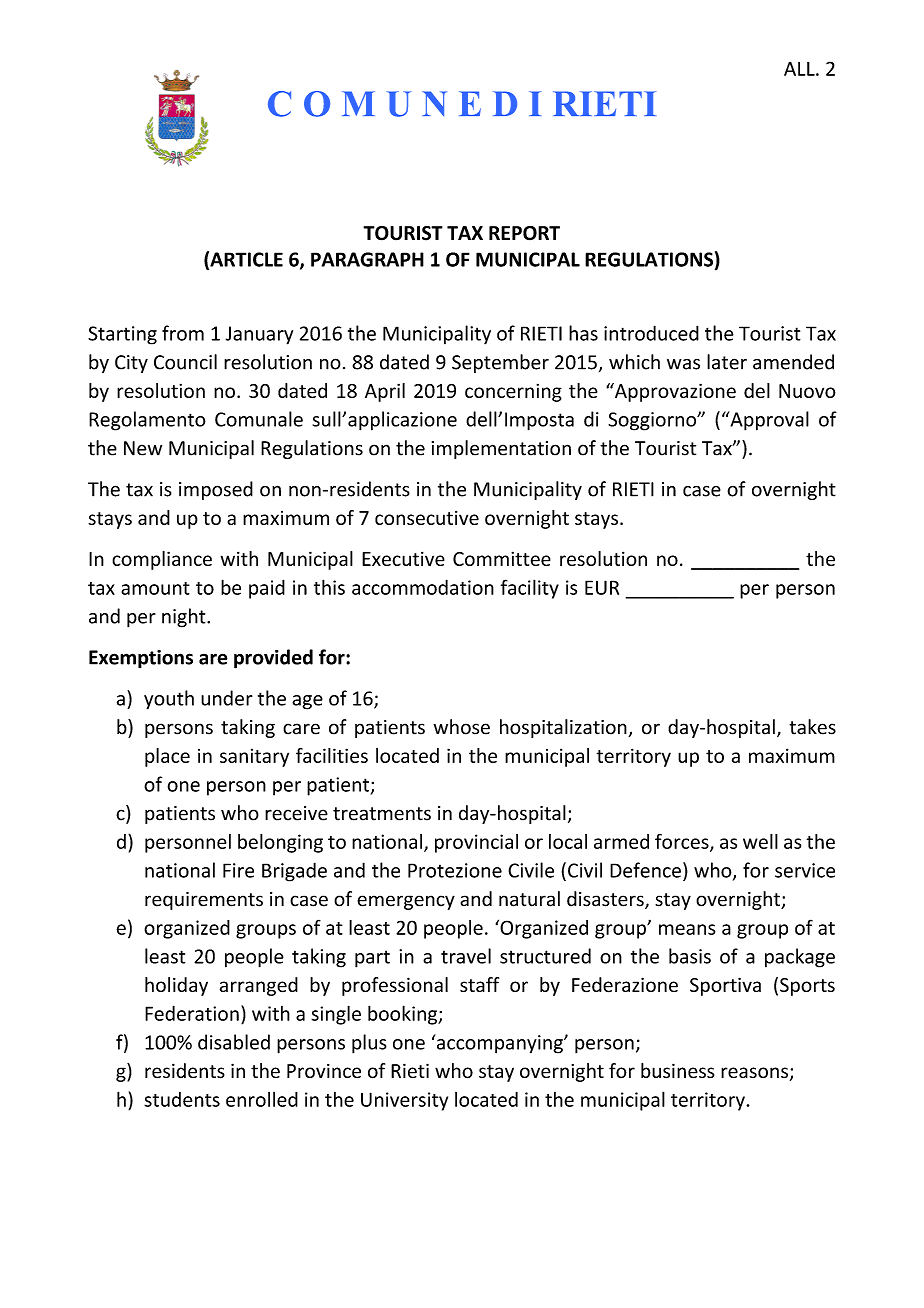 Image resolution: width=924 pixels, height=1308 pixels. What do you see at coordinates (227, 698) in the image?
I see `under` at bounding box center [227, 698].
